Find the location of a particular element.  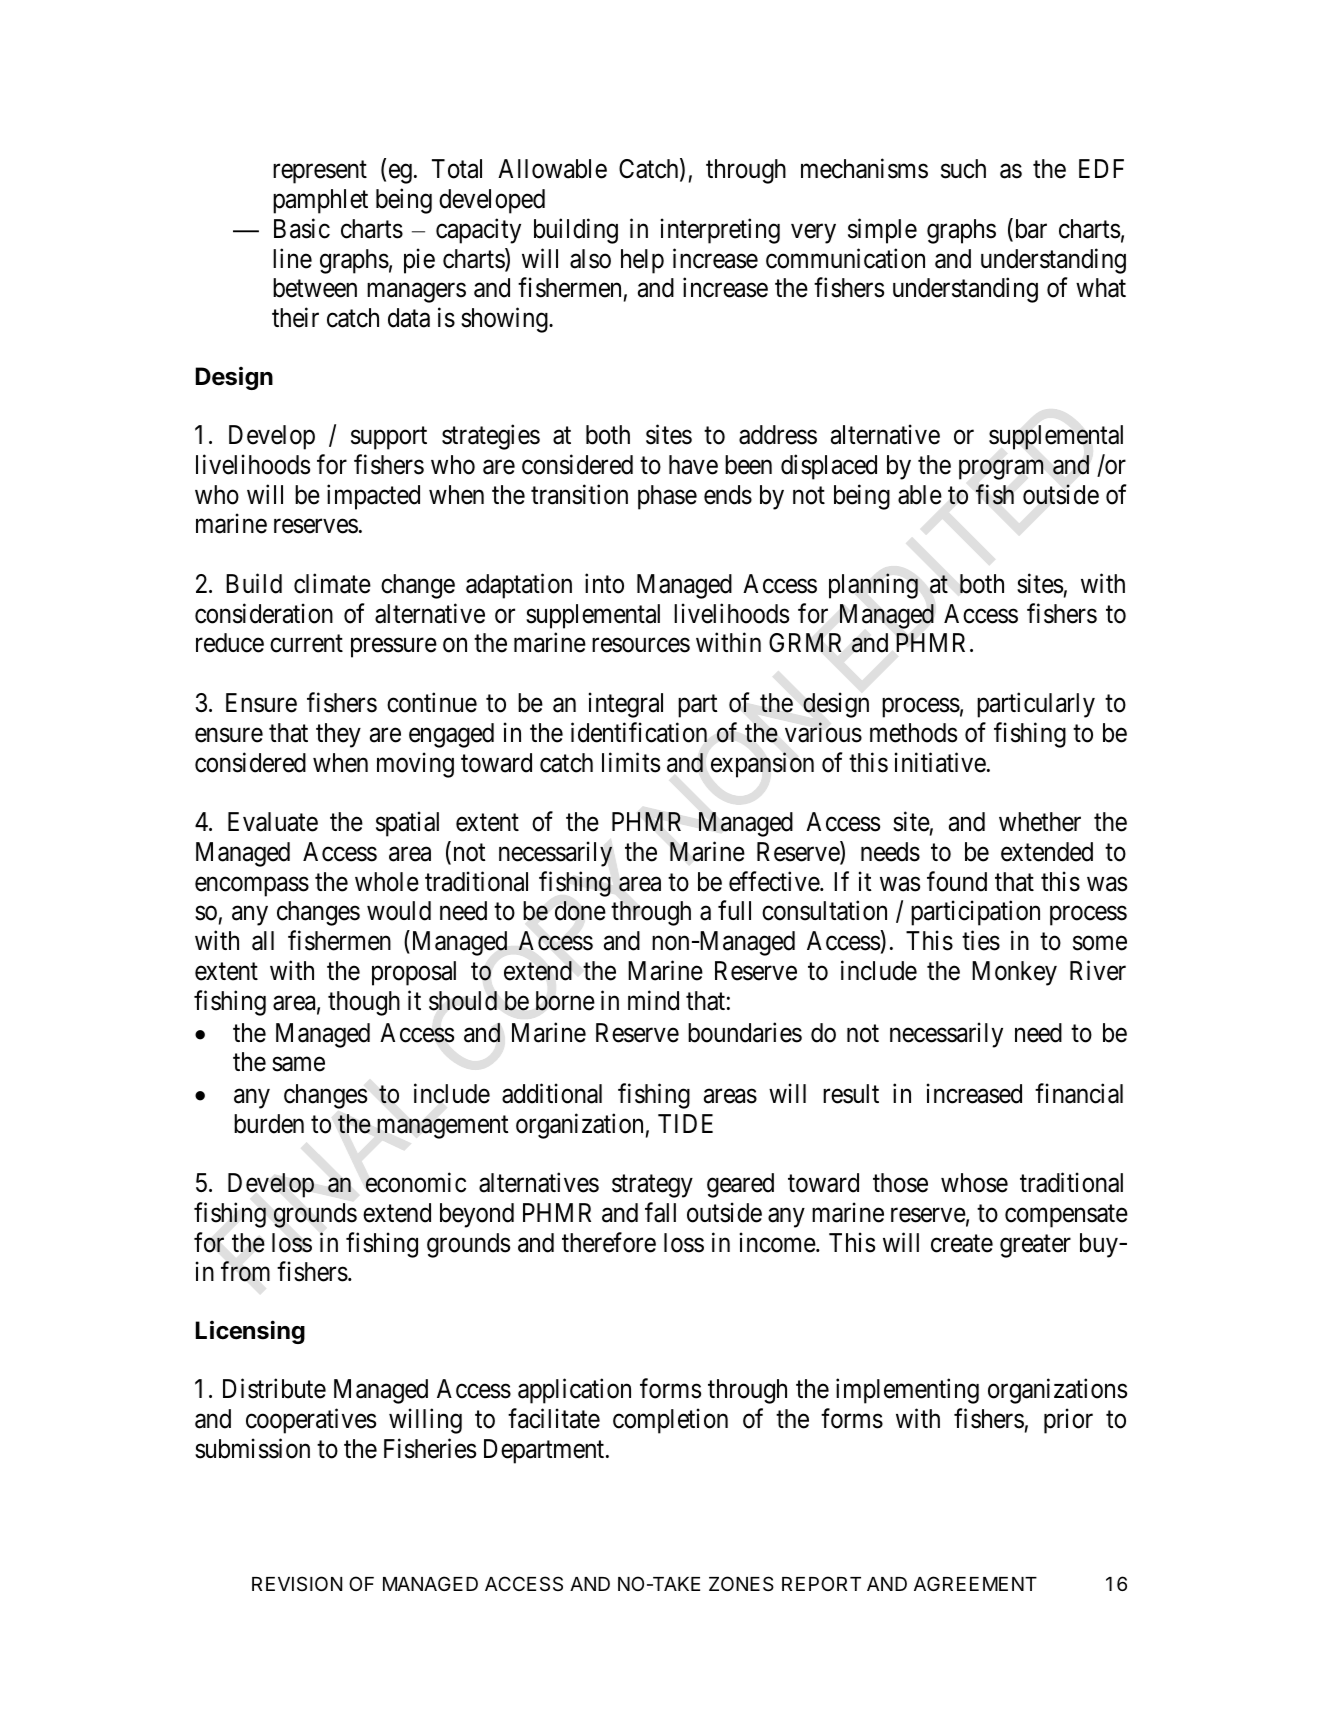

found is located at coordinates (957, 881).
